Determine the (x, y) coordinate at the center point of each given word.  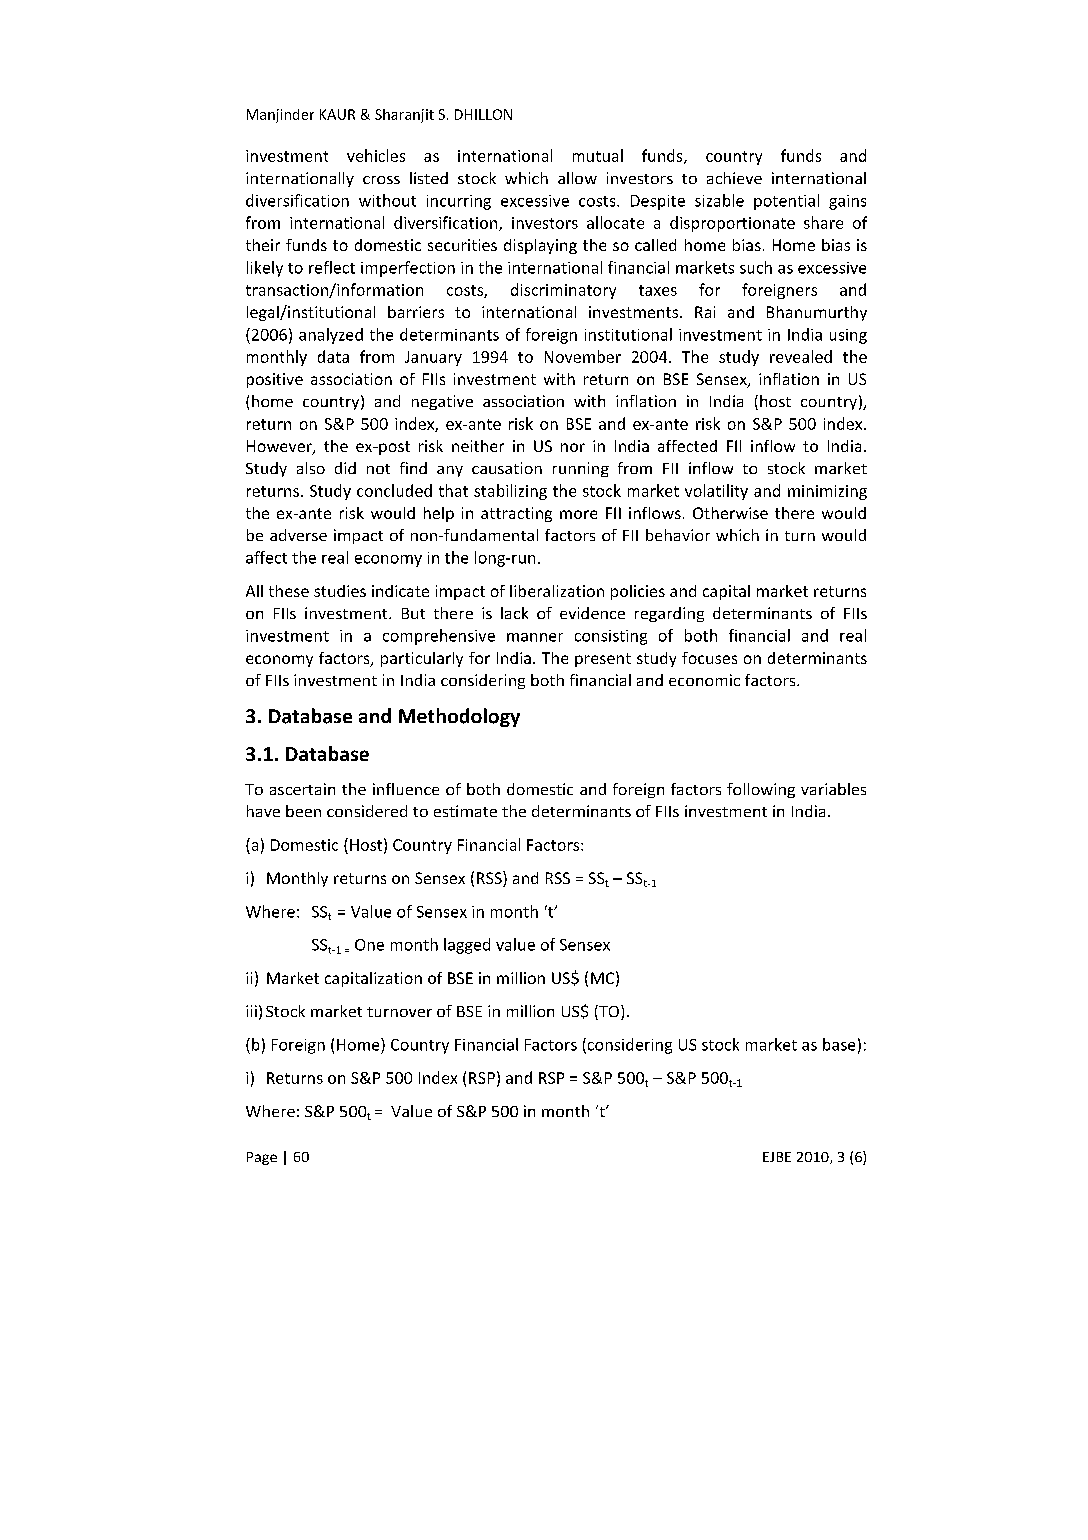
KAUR (337, 114)
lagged (467, 946)
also (311, 468)
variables (833, 789)
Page (262, 1158)
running (581, 469)
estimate (465, 811)
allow (577, 178)
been (303, 811)
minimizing (827, 492)
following (761, 790)
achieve (734, 178)
